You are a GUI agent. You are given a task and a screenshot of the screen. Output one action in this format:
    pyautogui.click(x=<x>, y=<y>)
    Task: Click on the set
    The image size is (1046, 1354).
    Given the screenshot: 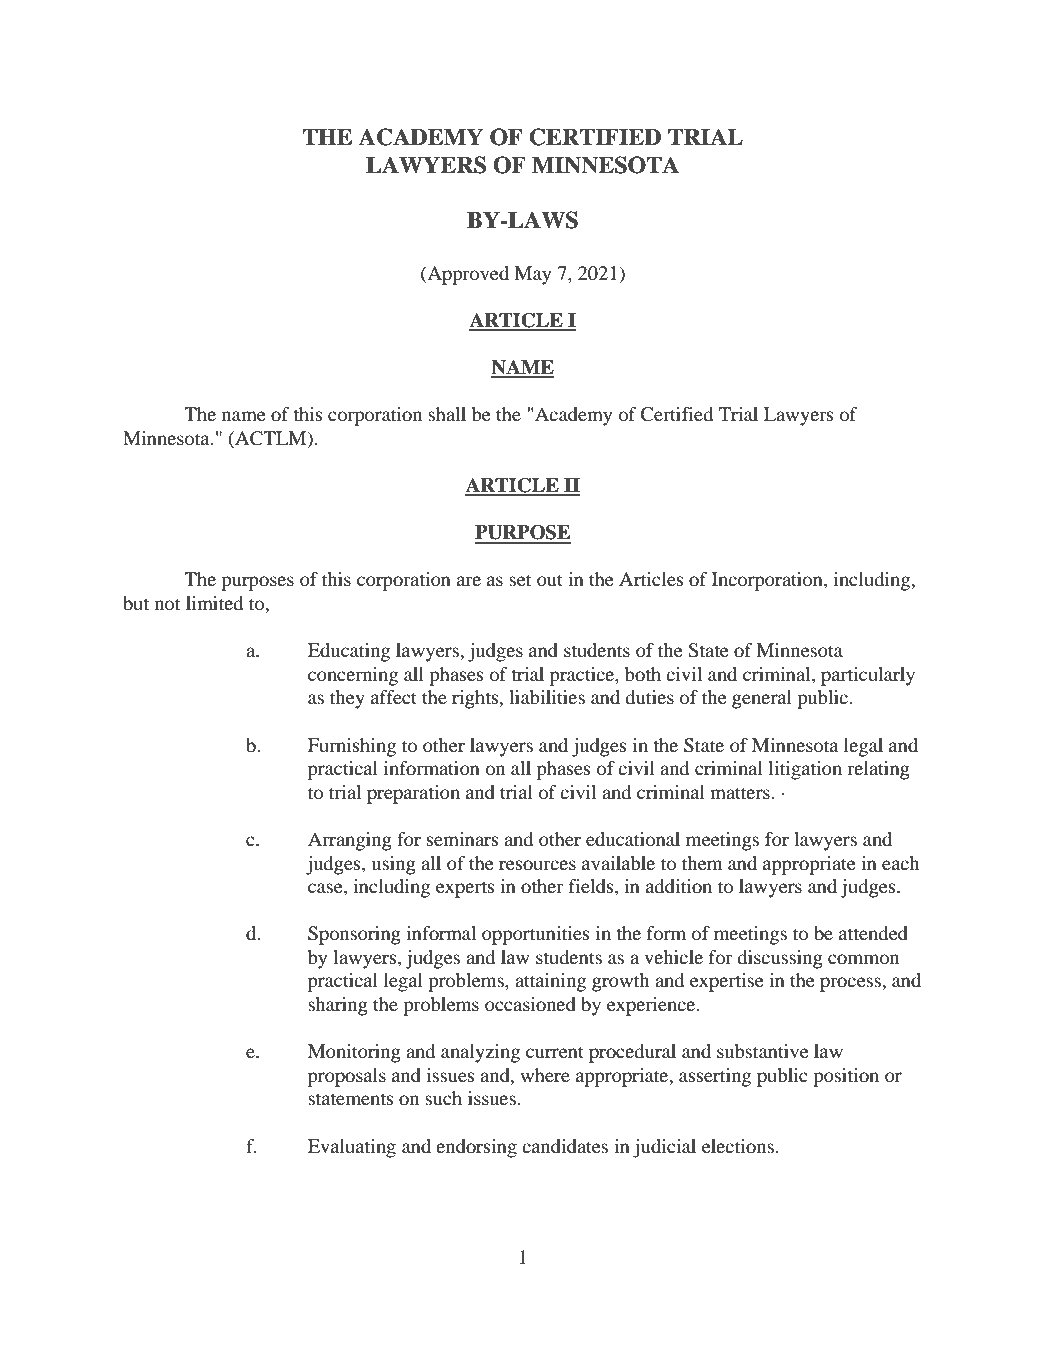 What is the action you would take?
    pyautogui.click(x=520, y=580)
